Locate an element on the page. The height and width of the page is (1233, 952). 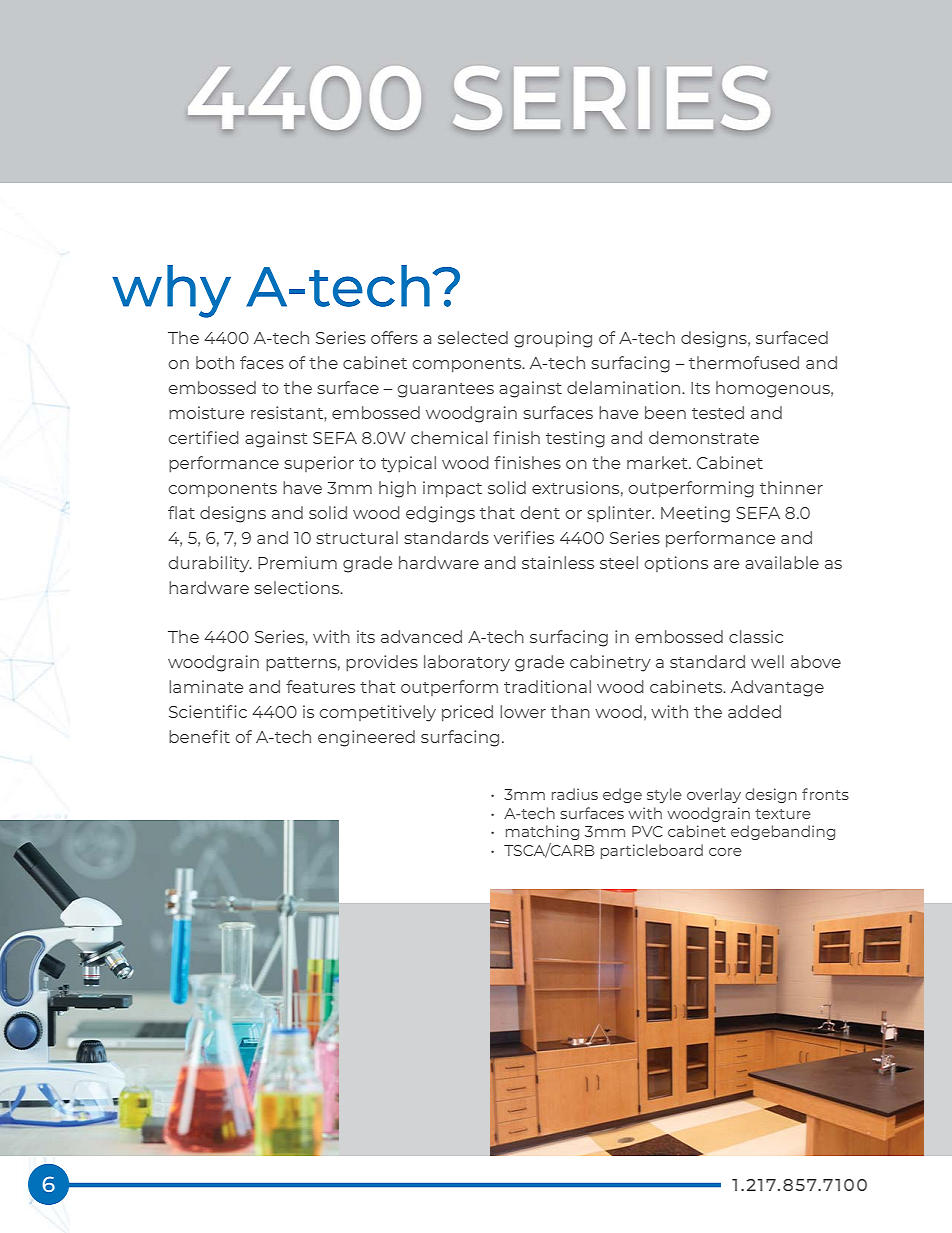
demonstrate is located at coordinates (704, 437).
